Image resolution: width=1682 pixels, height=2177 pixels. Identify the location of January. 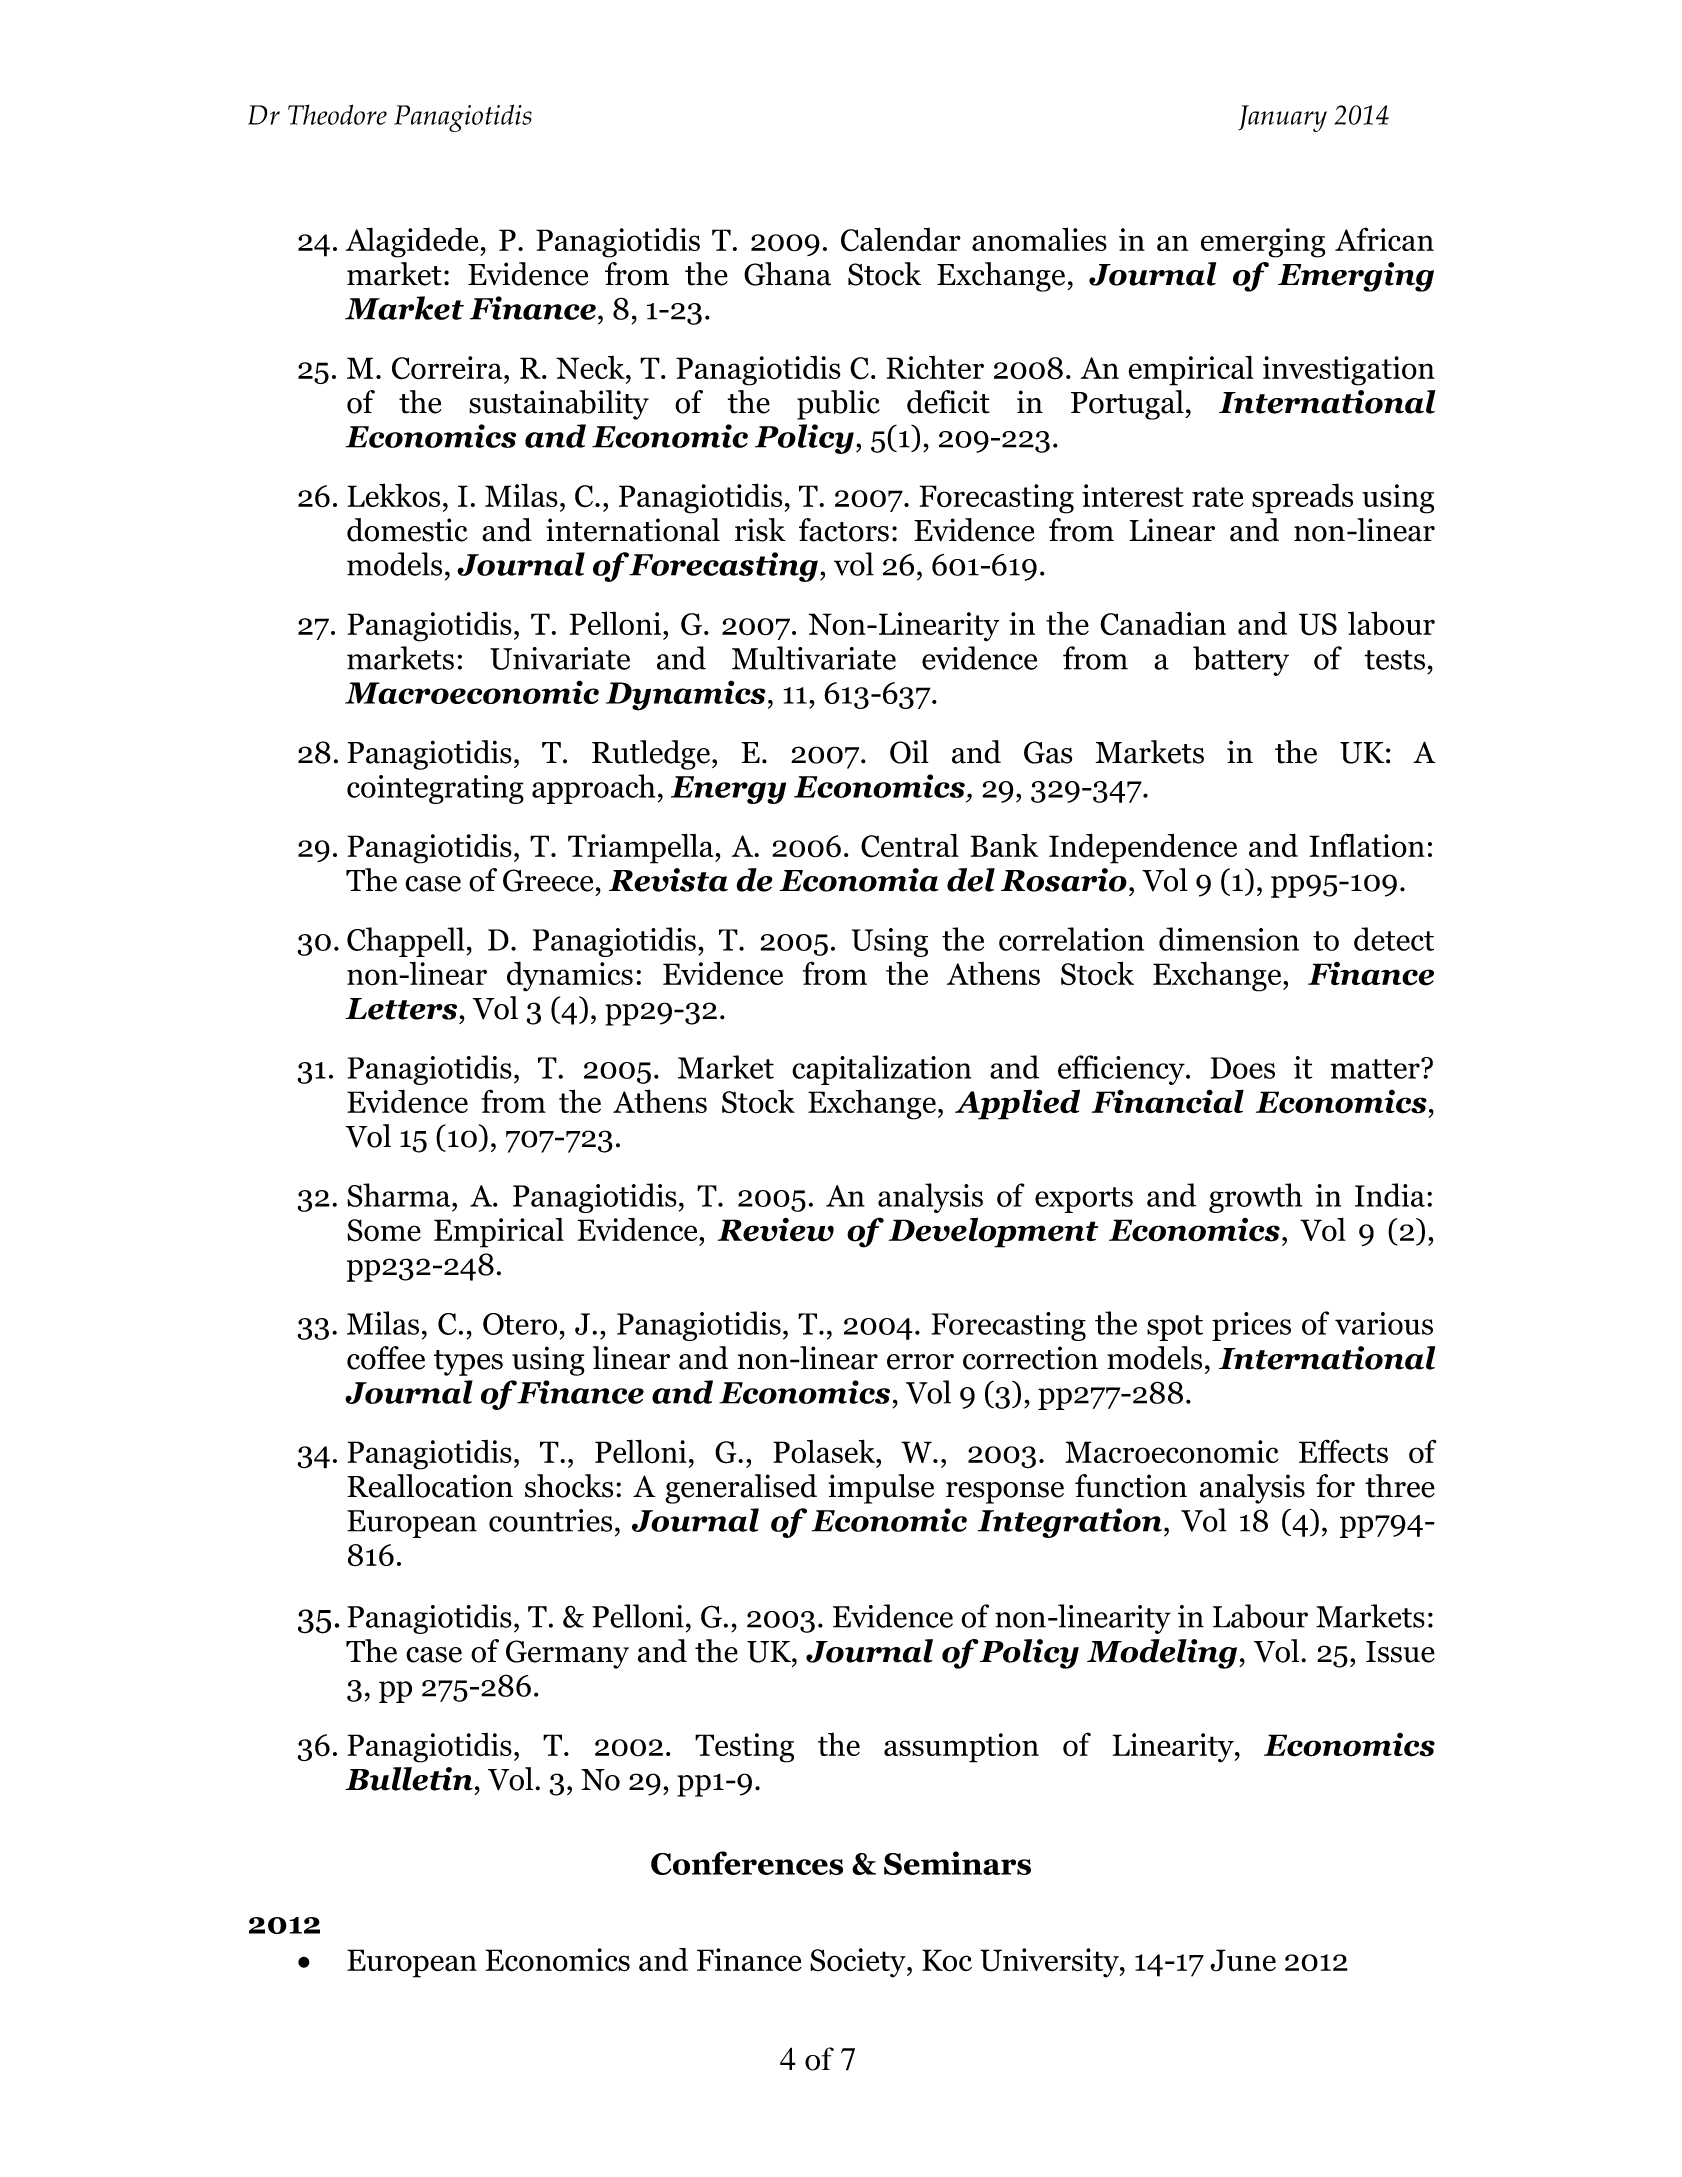
(1282, 118).
